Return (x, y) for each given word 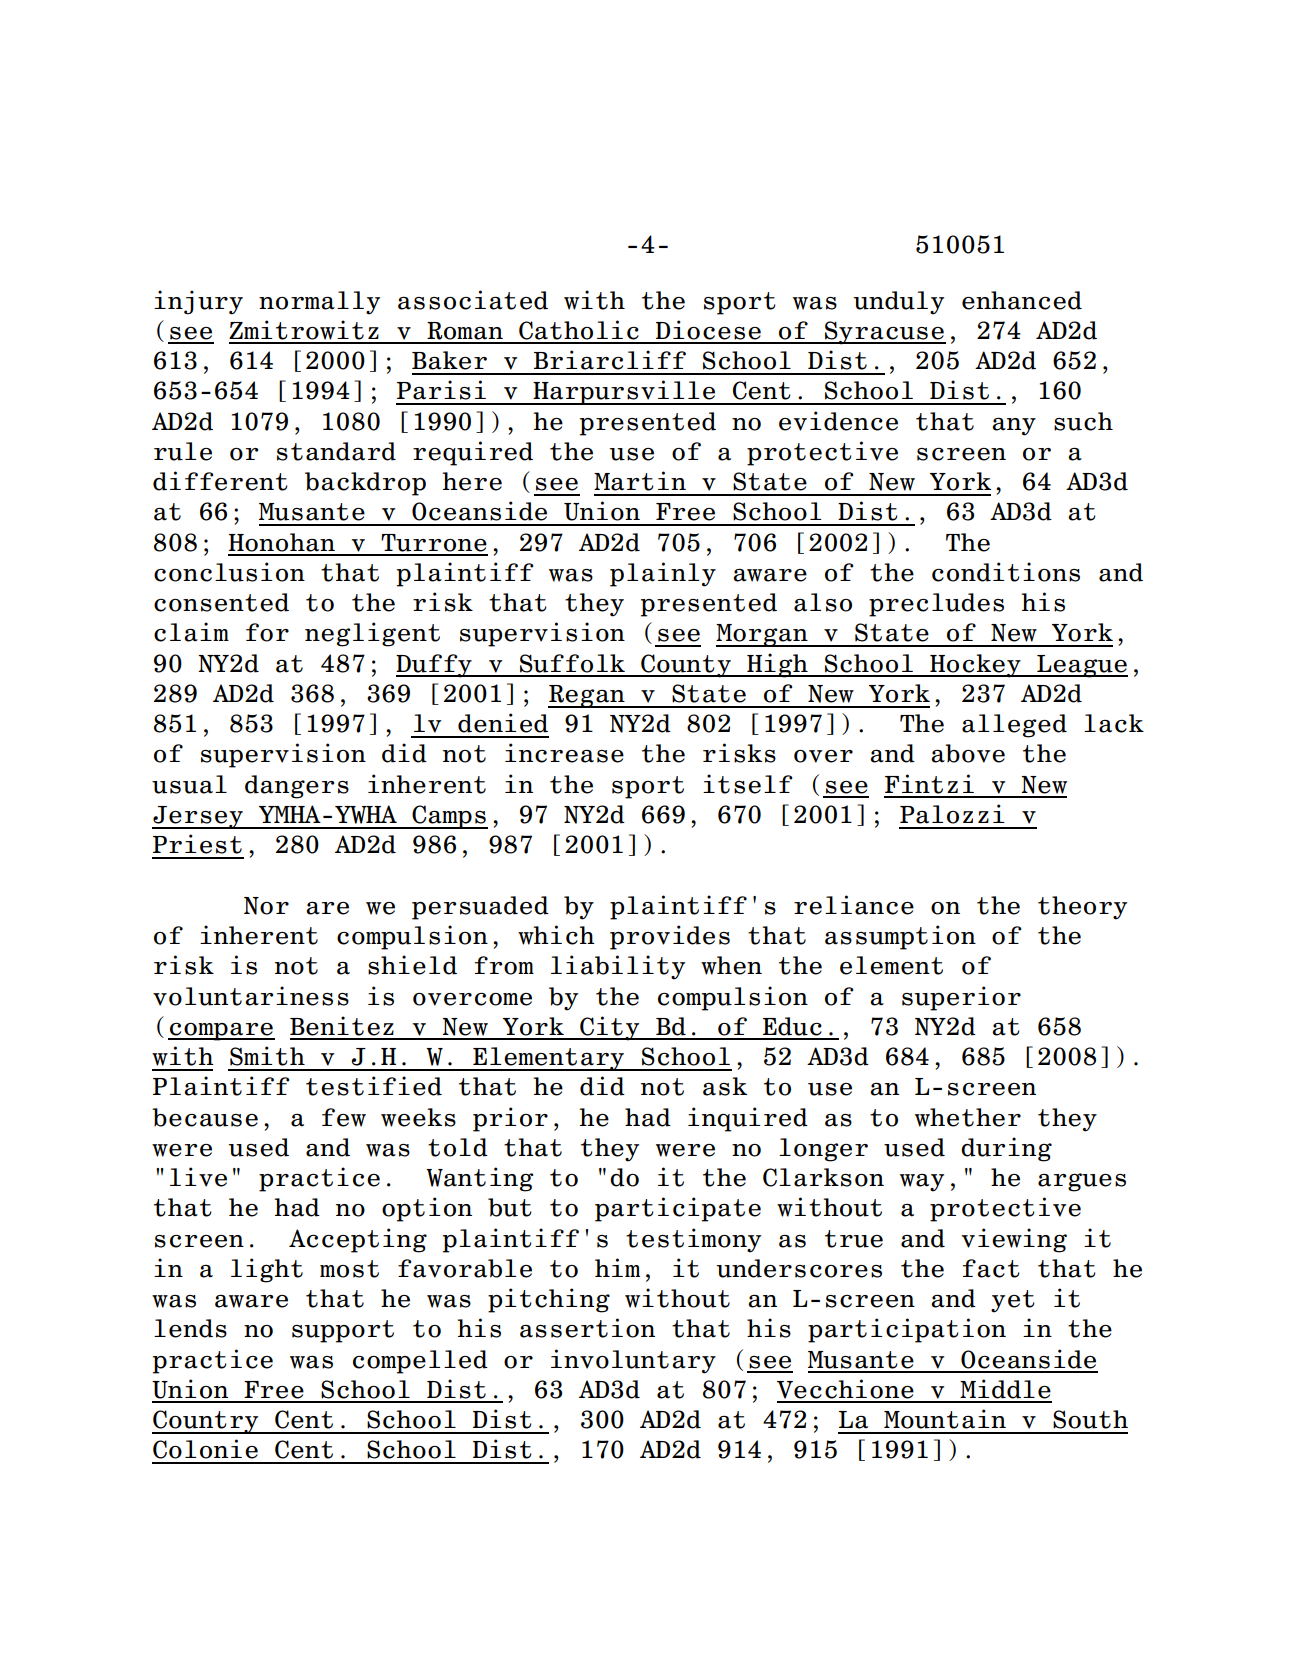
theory (1082, 908)
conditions (1006, 572)
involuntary (633, 1361)
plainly (663, 574)
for (267, 632)
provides (670, 937)
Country (206, 1422)
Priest (197, 844)
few (344, 1117)
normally (319, 303)
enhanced (1022, 300)
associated (473, 300)
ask (725, 1086)
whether (968, 1117)
